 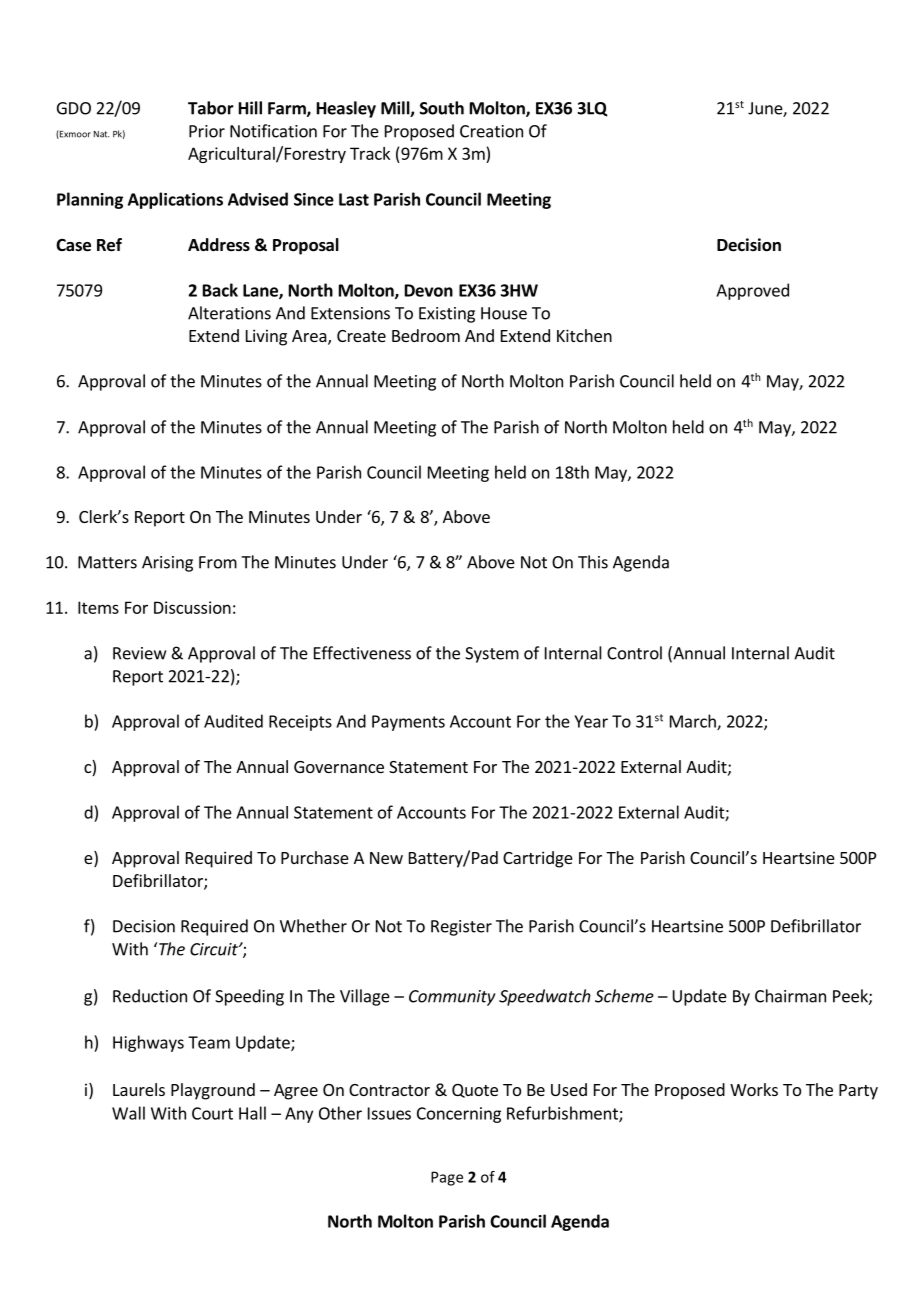 What do you see at coordinates (752, 291) in the screenshot?
I see `Approved` at bounding box center [752, 291].
